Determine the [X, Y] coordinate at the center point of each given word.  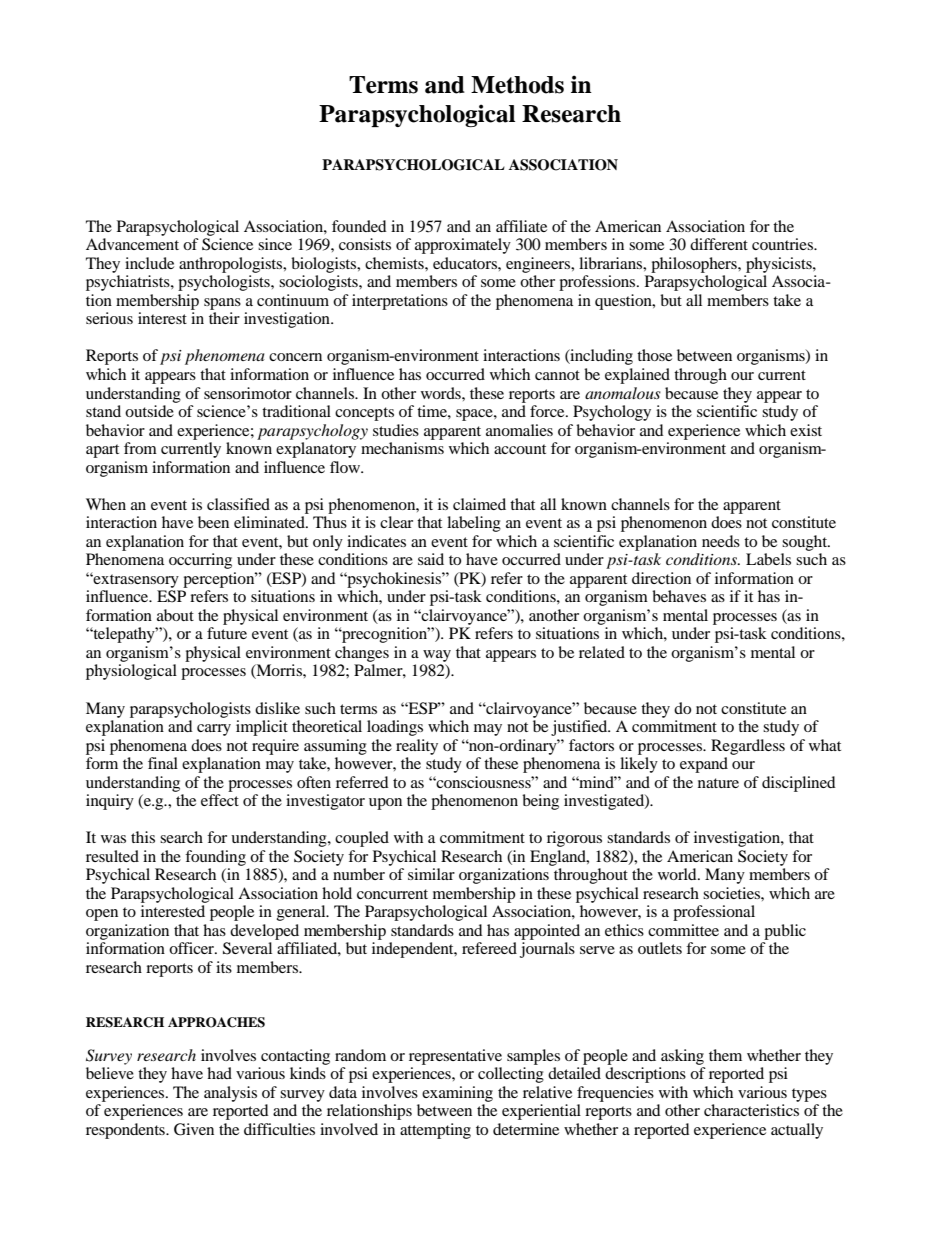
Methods [517, 85]
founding [215, 858]
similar [431, 874]
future [227, 633]
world [678, 874]
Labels [768, 559]
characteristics [751, 1110]
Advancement [132, 244]
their [224, 318]
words [442, 393]
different [719, 244]
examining [457, 1094]
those [654, 355]
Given [194, 1129]
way [437, 656]
